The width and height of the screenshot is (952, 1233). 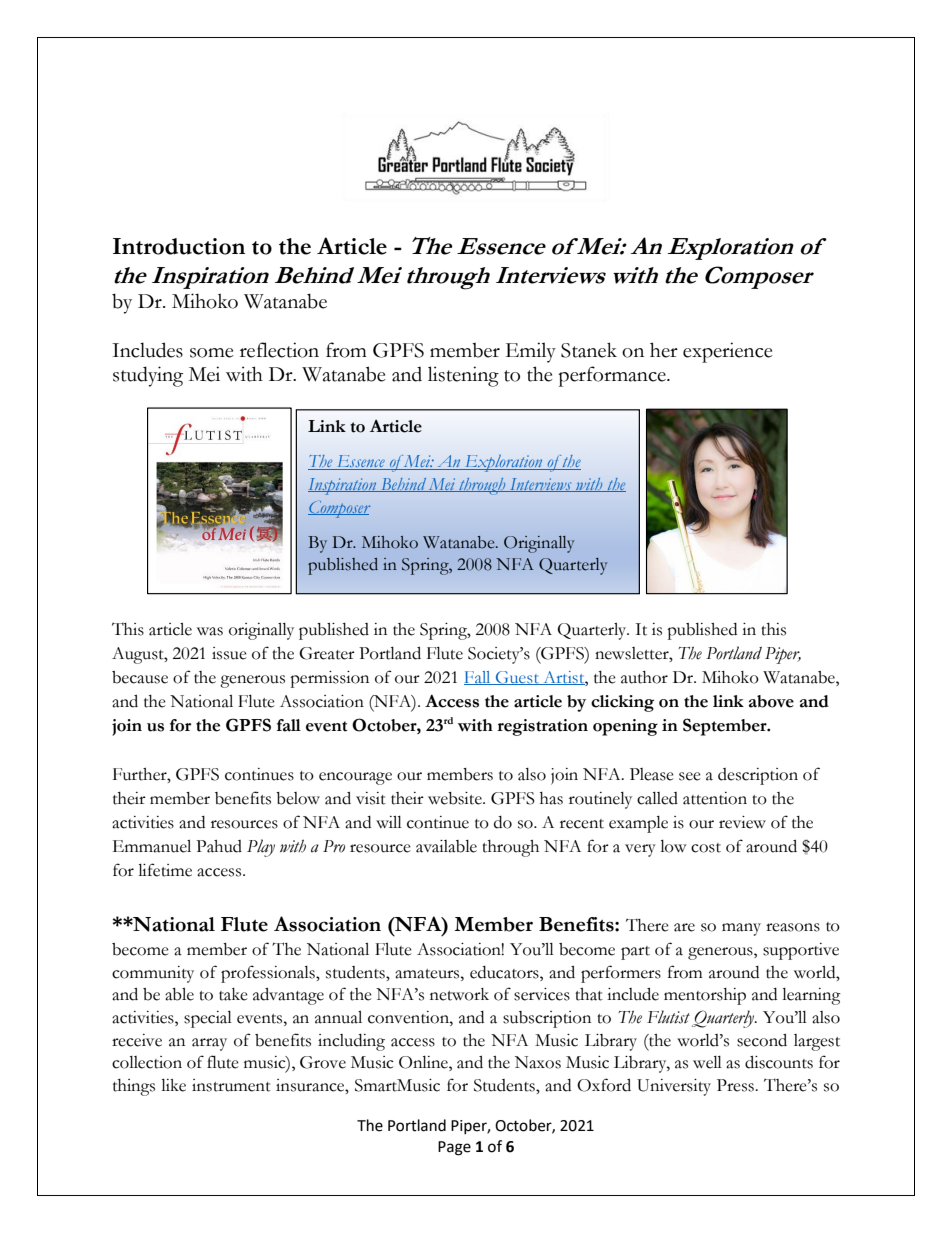 I want to click on Emily, so click(x=531, y=352).
